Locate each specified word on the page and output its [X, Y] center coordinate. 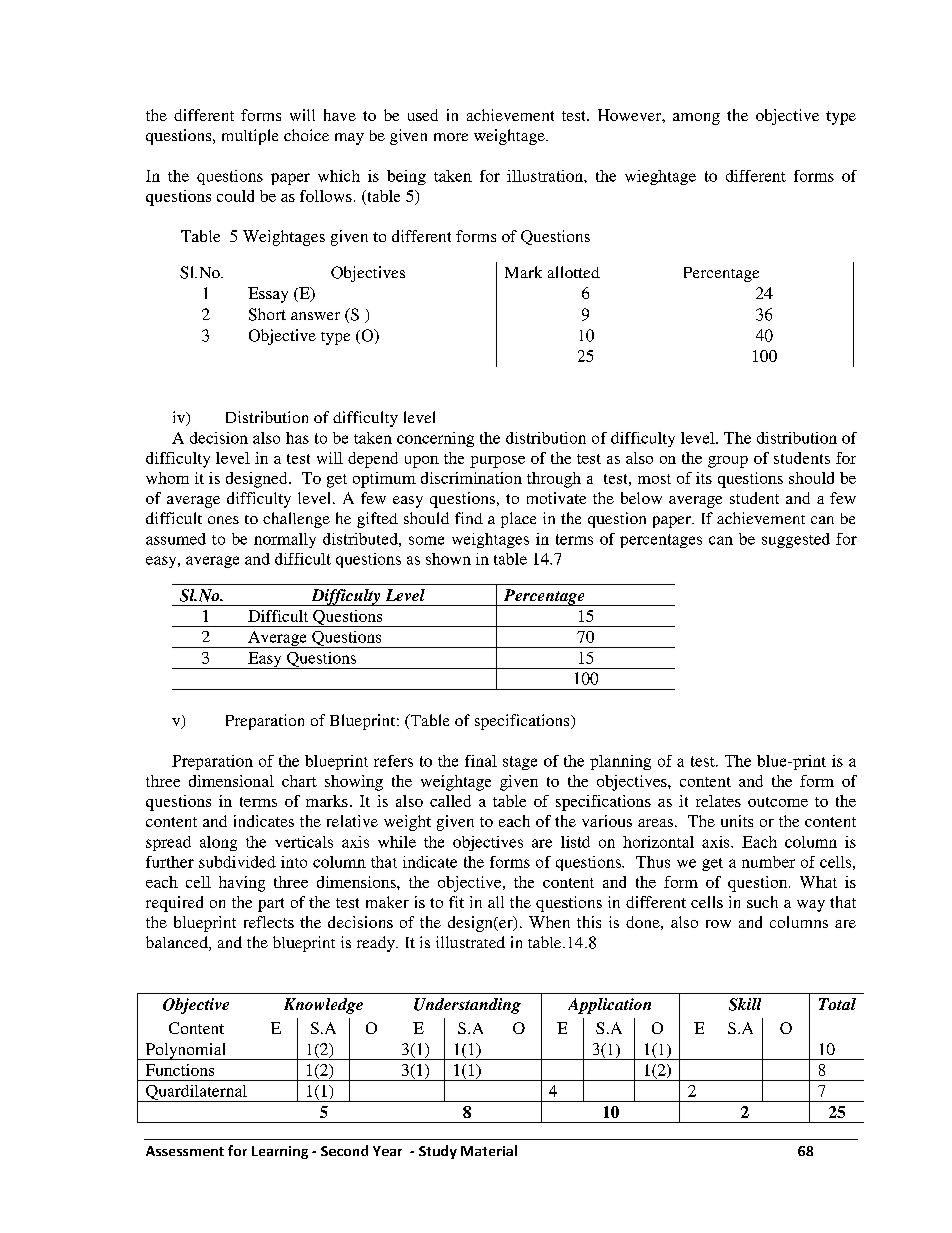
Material [489, 1150]
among [696, 119]
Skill [745, 1004]
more [451, 137]
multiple [250, 137]
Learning [280, 1152]
